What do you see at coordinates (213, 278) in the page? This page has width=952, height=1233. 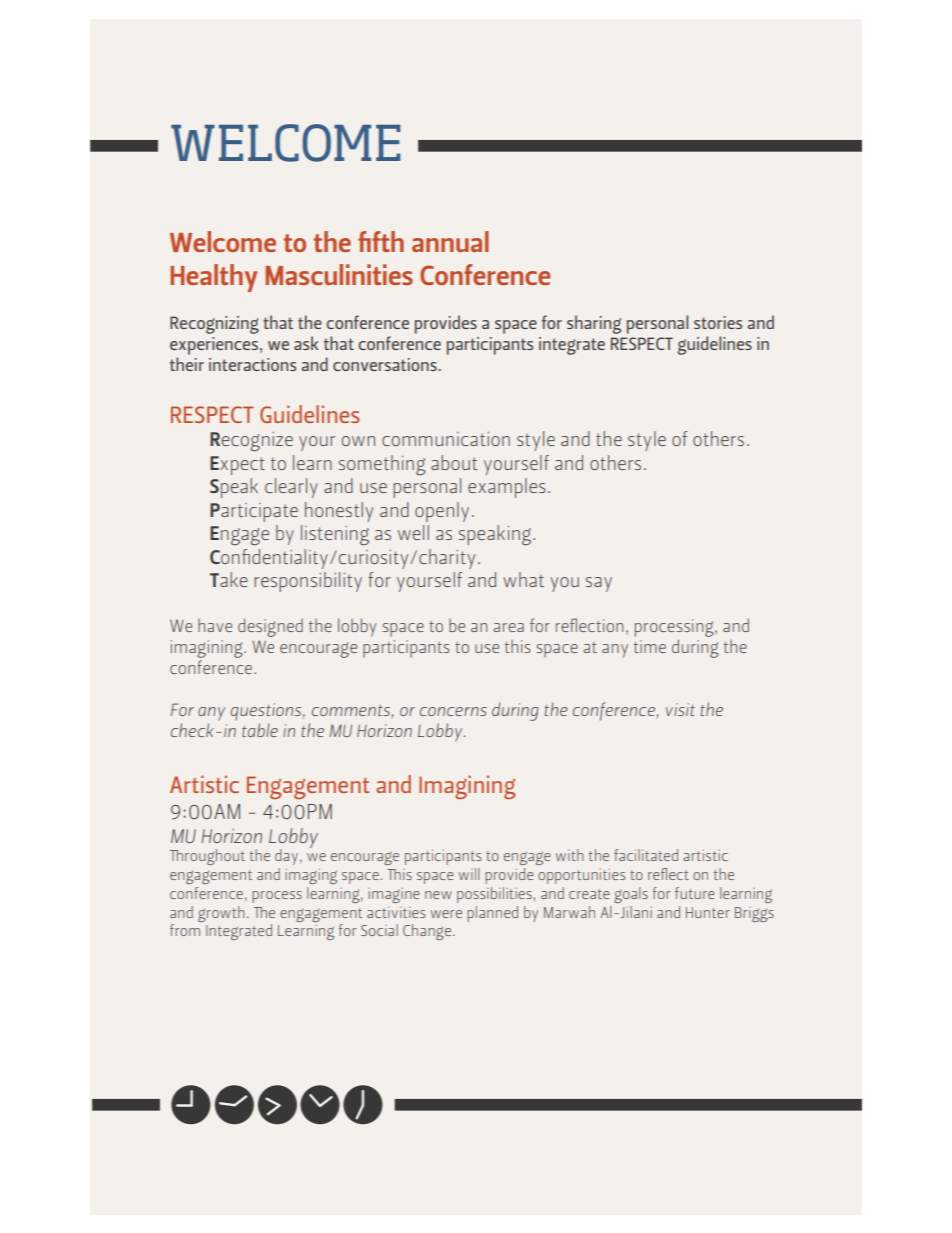 I see `Healthy` at bounding box center [213, 278].
